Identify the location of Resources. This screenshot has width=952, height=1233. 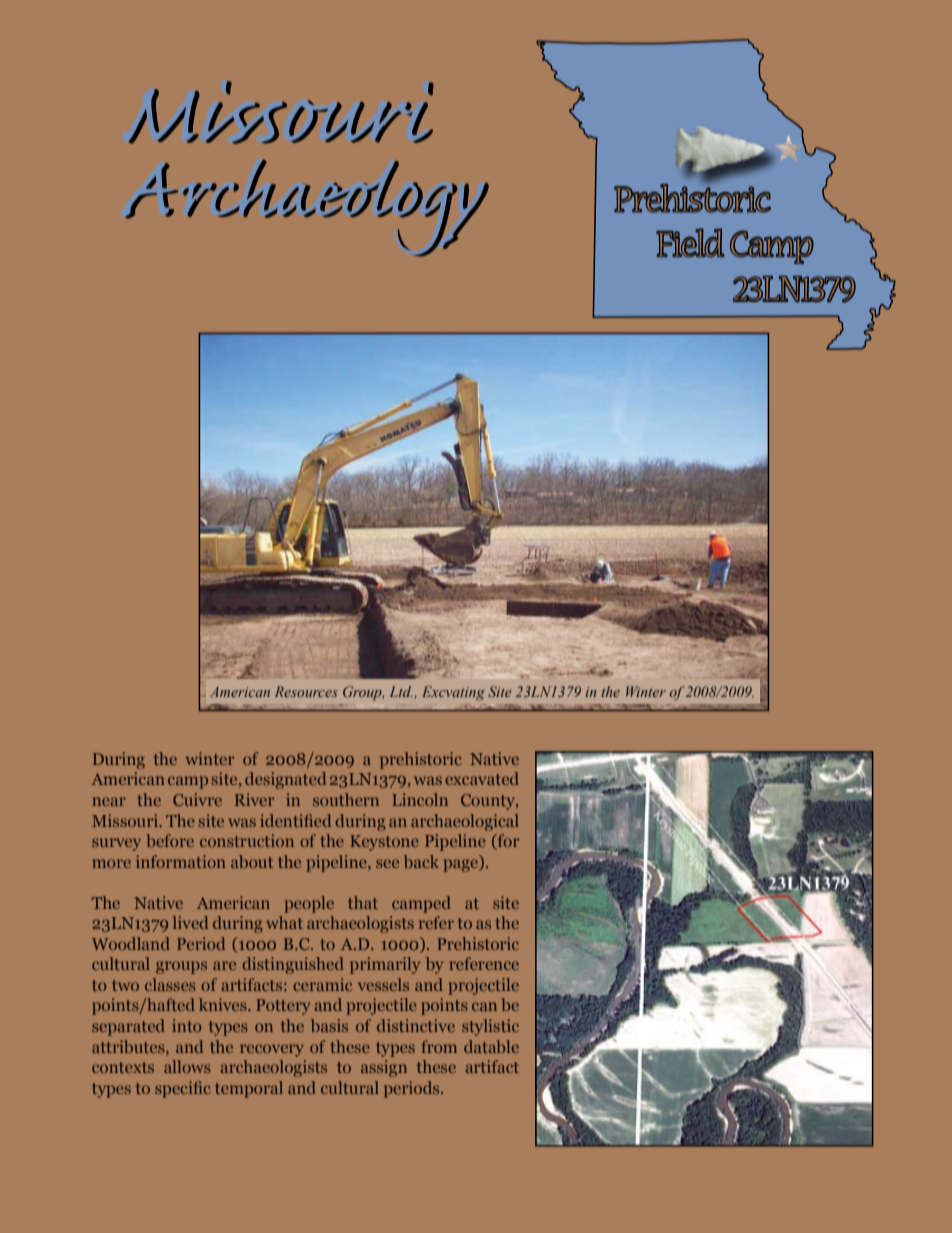
(306, 691).
